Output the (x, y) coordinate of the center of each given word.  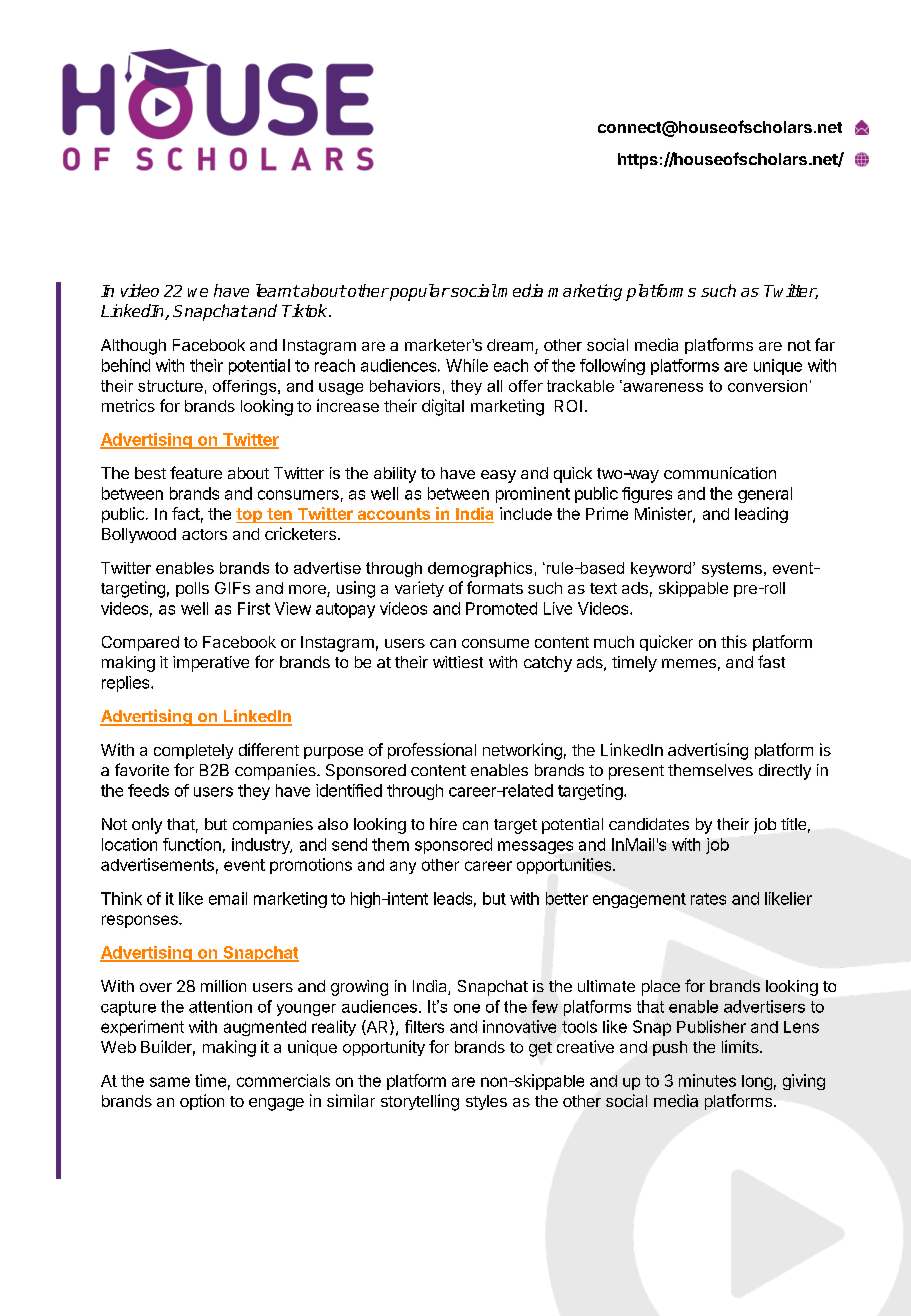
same (170, 1082)
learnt (278, 290)
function (192, 844)
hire (443, 824)
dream (510, 345)
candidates (649, 824)
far (825, 344)
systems (733, 569)
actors (204, 534)
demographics (480, 569)
